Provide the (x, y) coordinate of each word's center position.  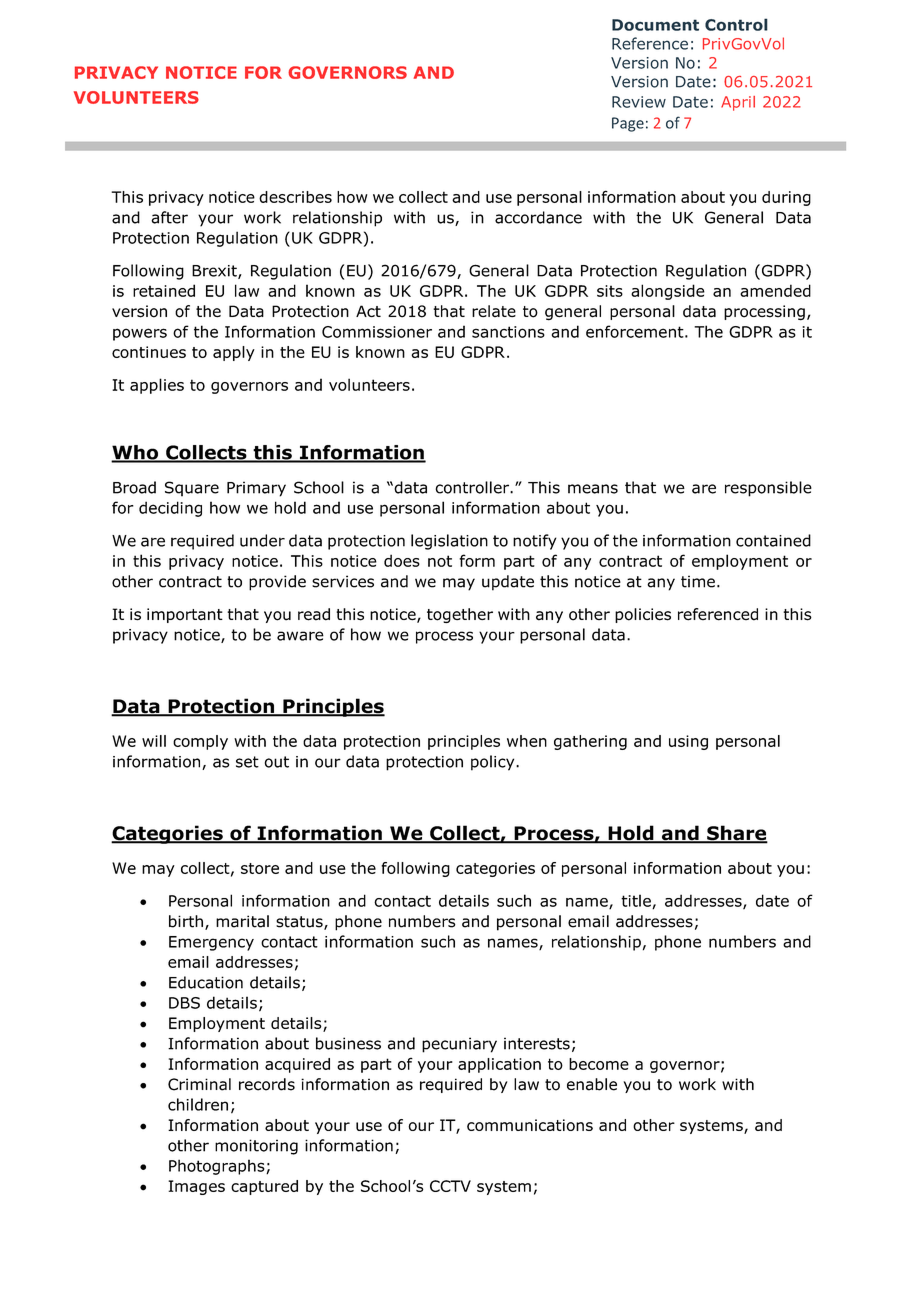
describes (295, 197)
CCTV (450, 1186)
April (738, 103)
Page (628, 124)
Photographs (218, 1167)
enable (592, 1084)
